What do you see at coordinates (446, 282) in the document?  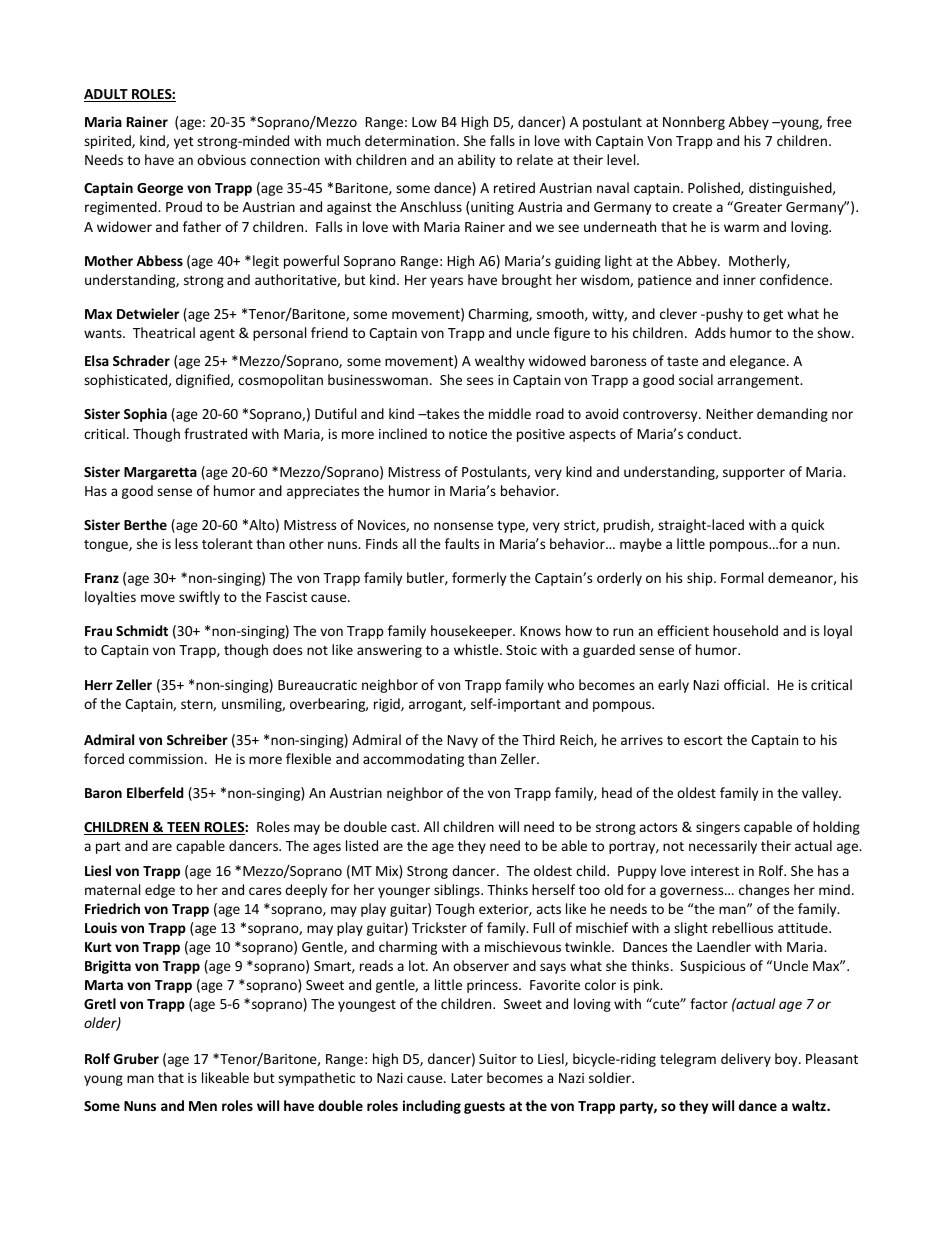 I see `years` at bounding box center [446, 282].
